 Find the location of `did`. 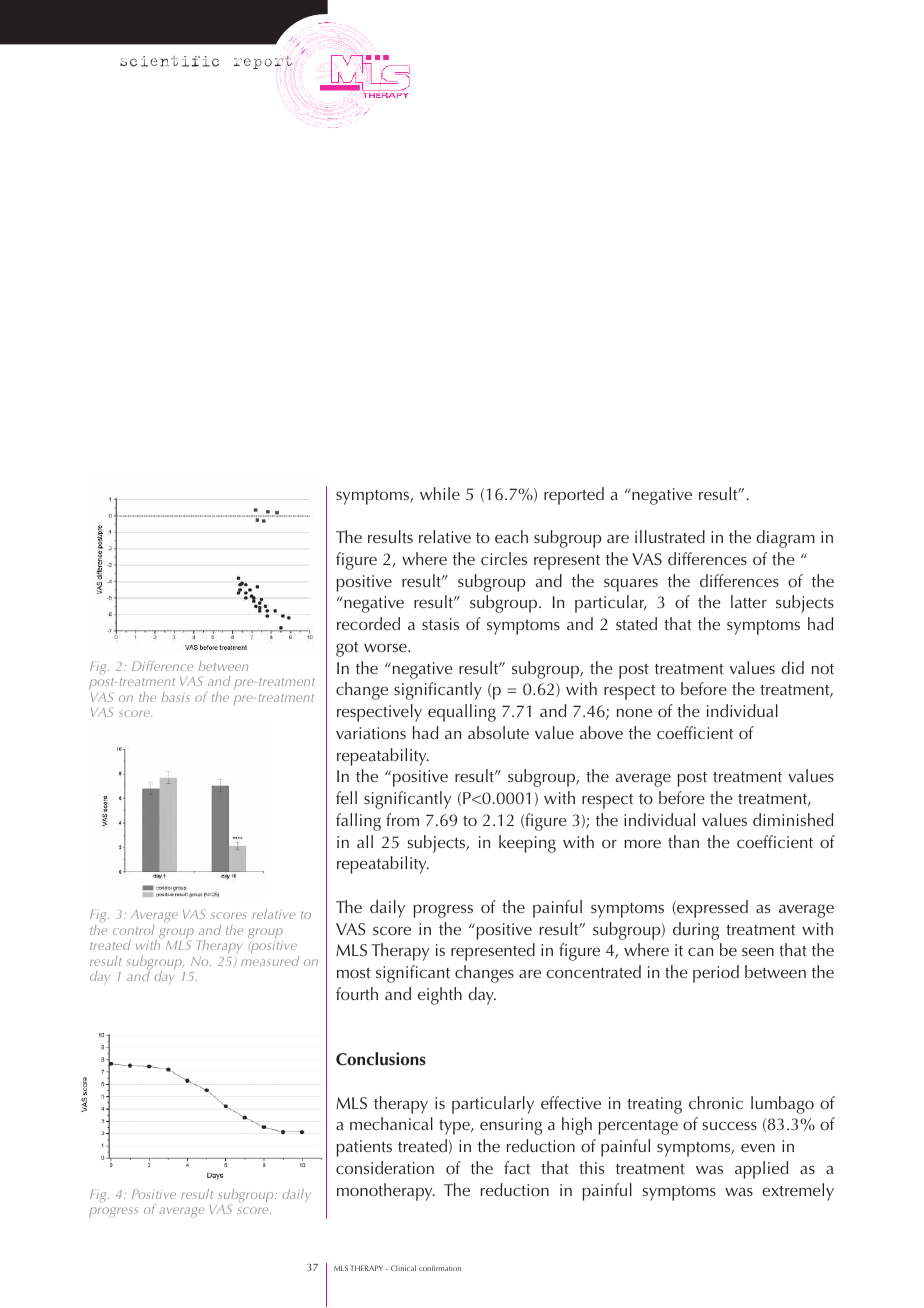

did is located at coordinates (793, 667).
